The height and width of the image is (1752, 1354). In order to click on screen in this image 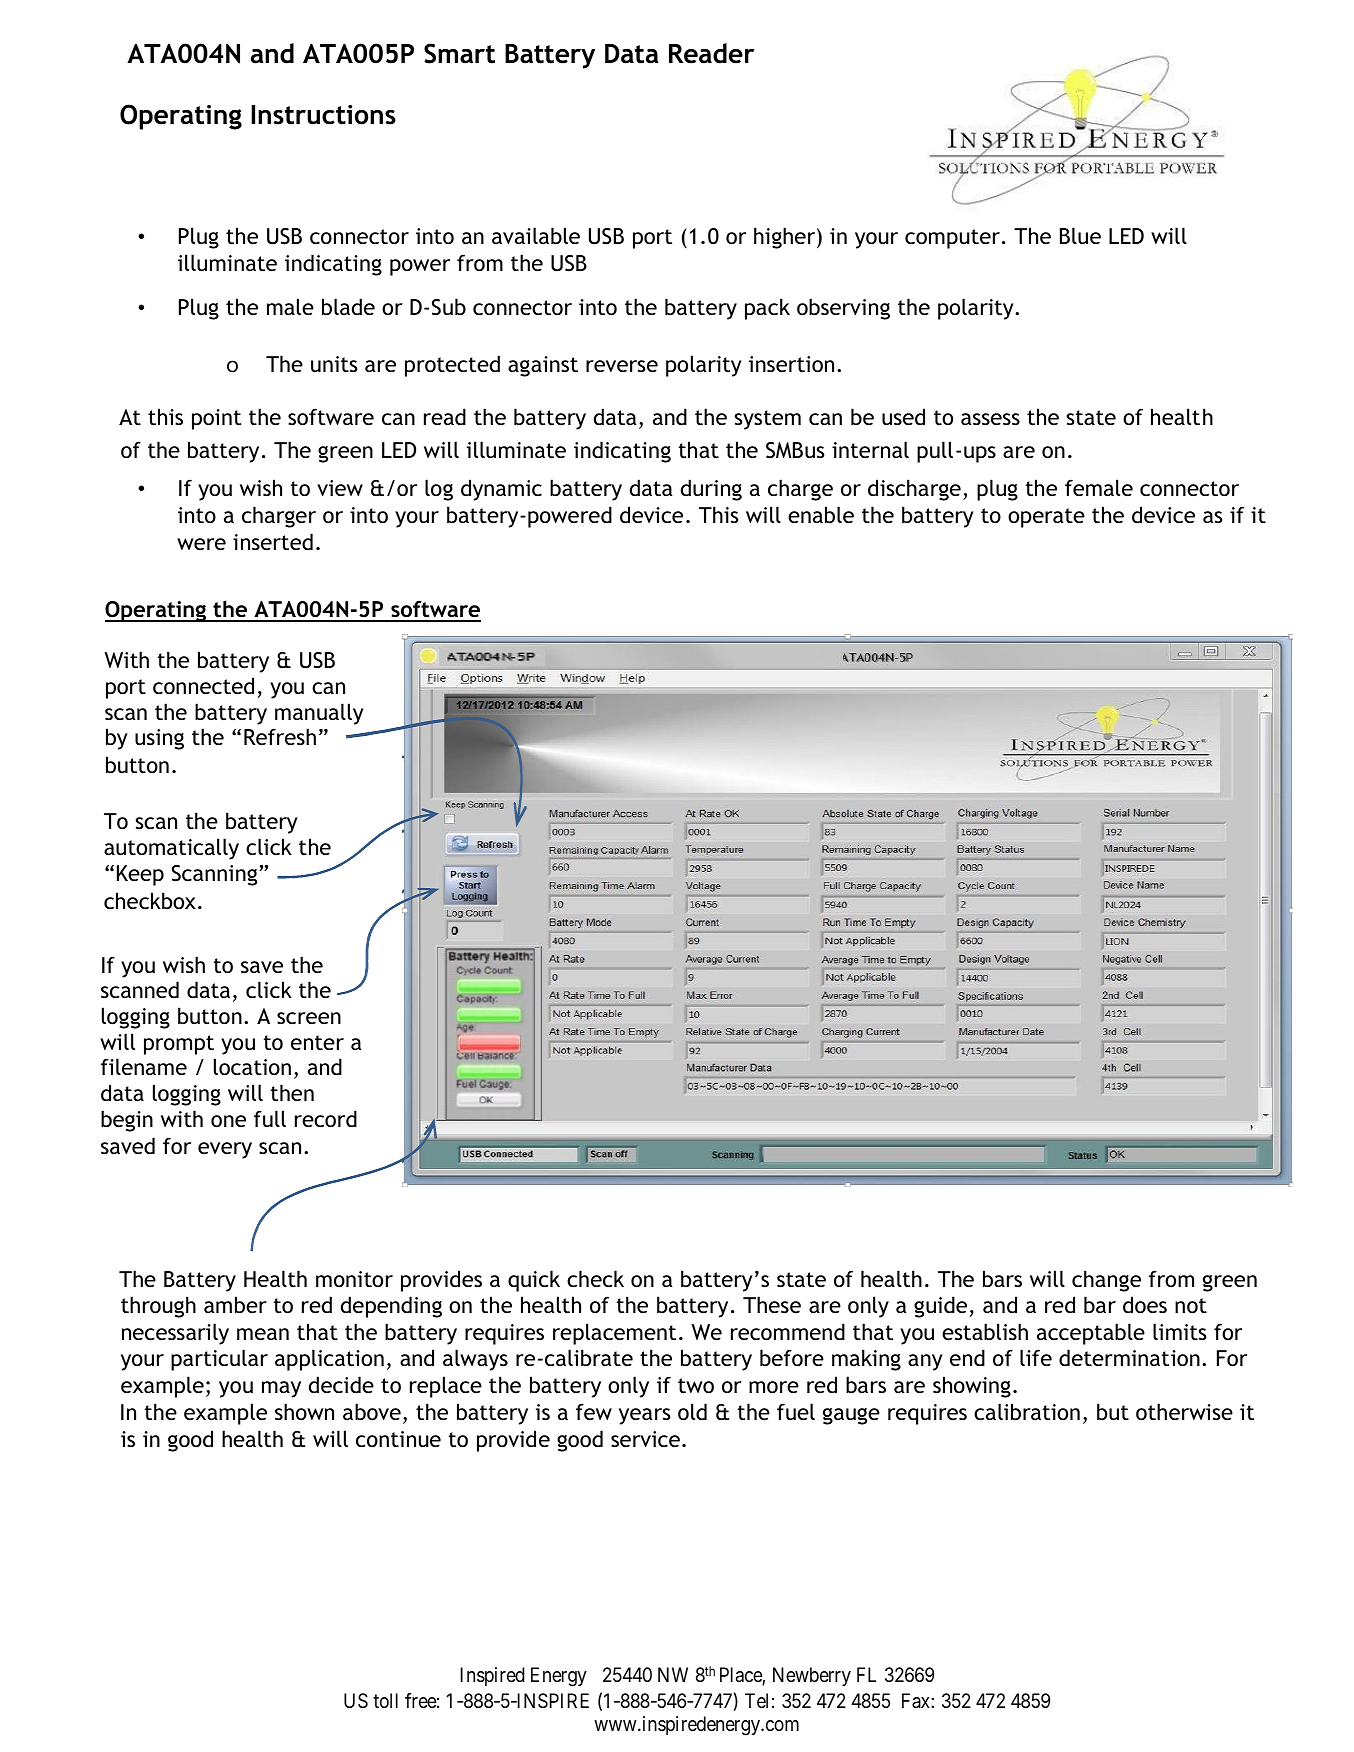, I will do `click(309, 1018)`.
